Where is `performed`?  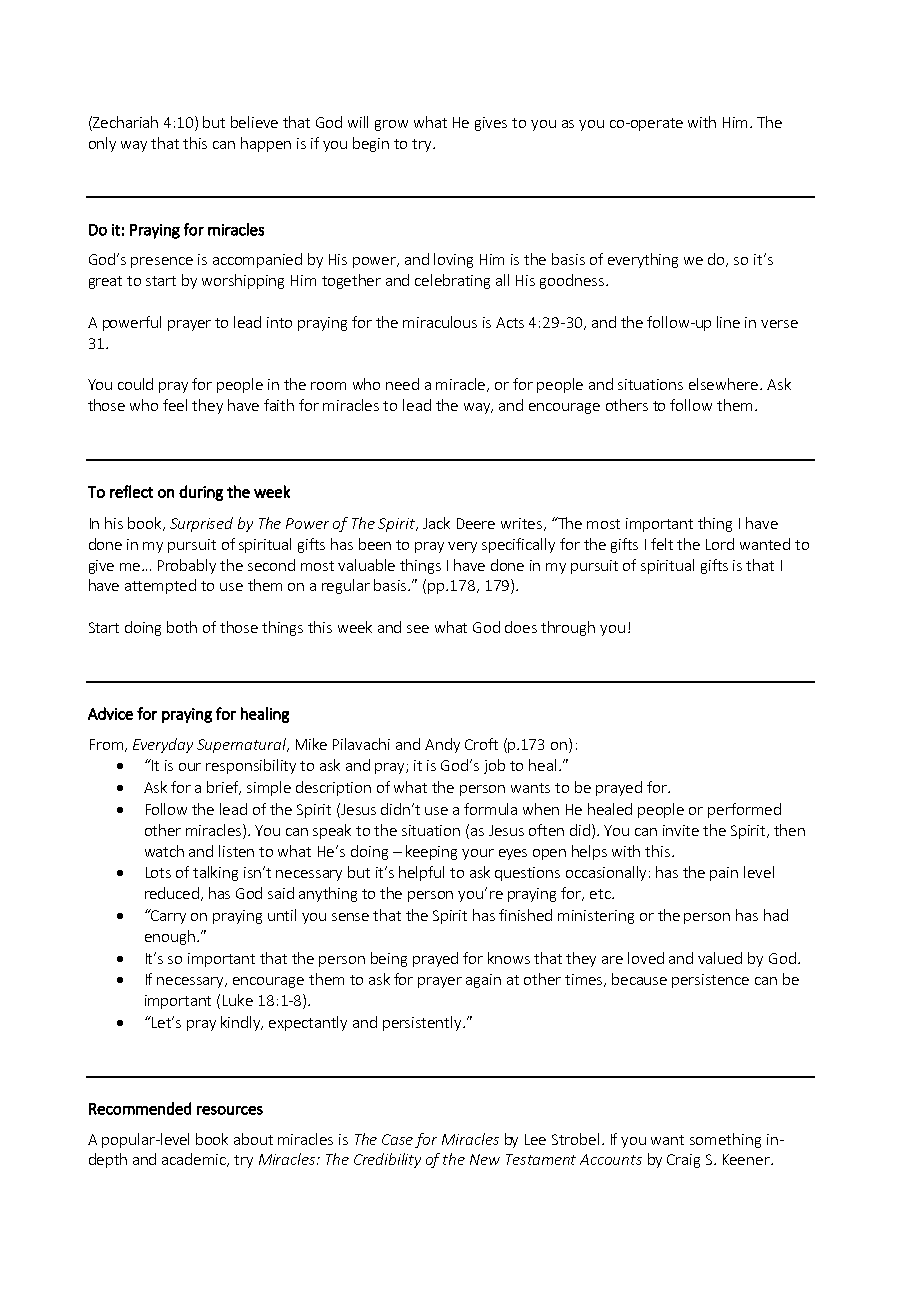
performed is located at coordinates (744, 810).
